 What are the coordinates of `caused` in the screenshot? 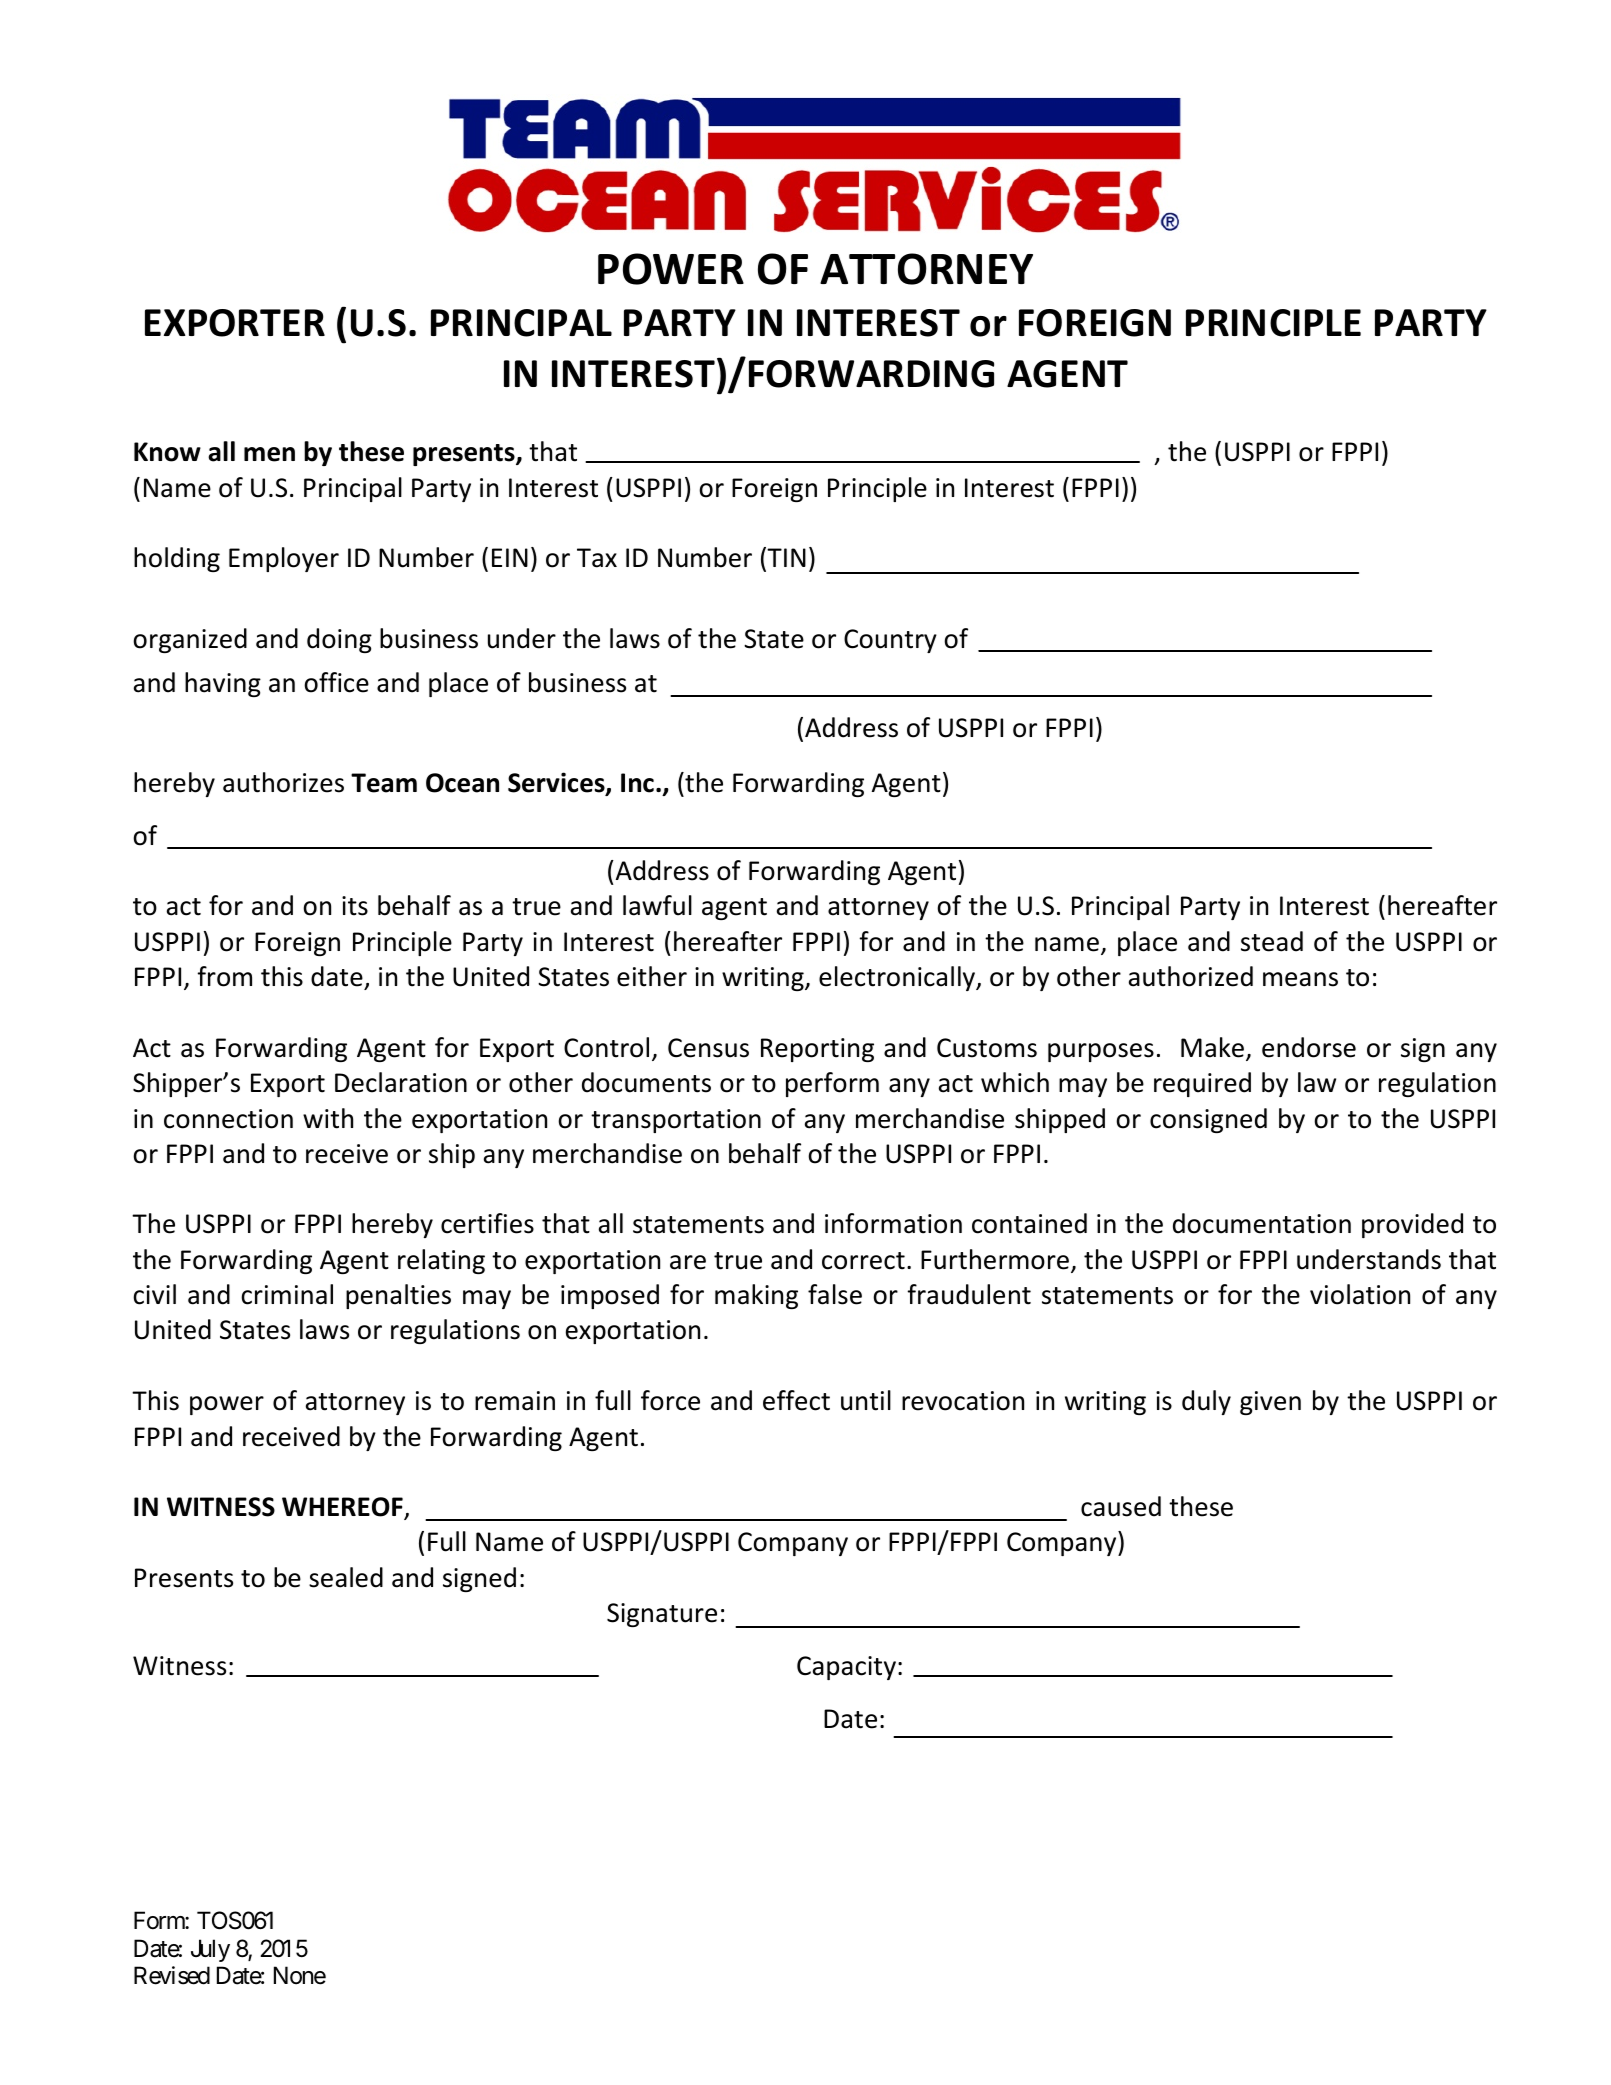 It's located at (1121, 1506).
